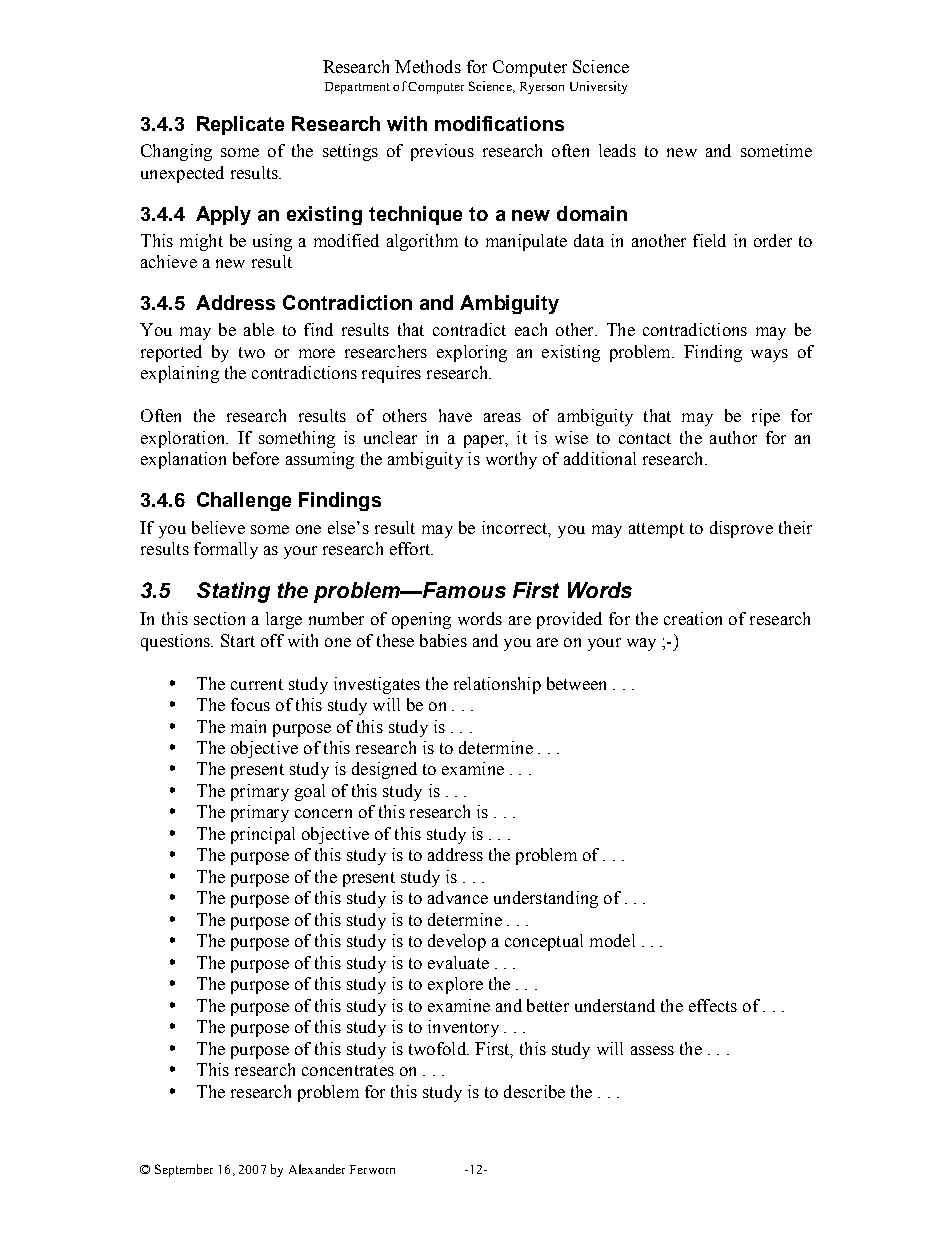 The height and width of the screenshot is (1233, 952). Describe the element at coordinates (256, 458) in the screenshot. I see `before` at that location.
